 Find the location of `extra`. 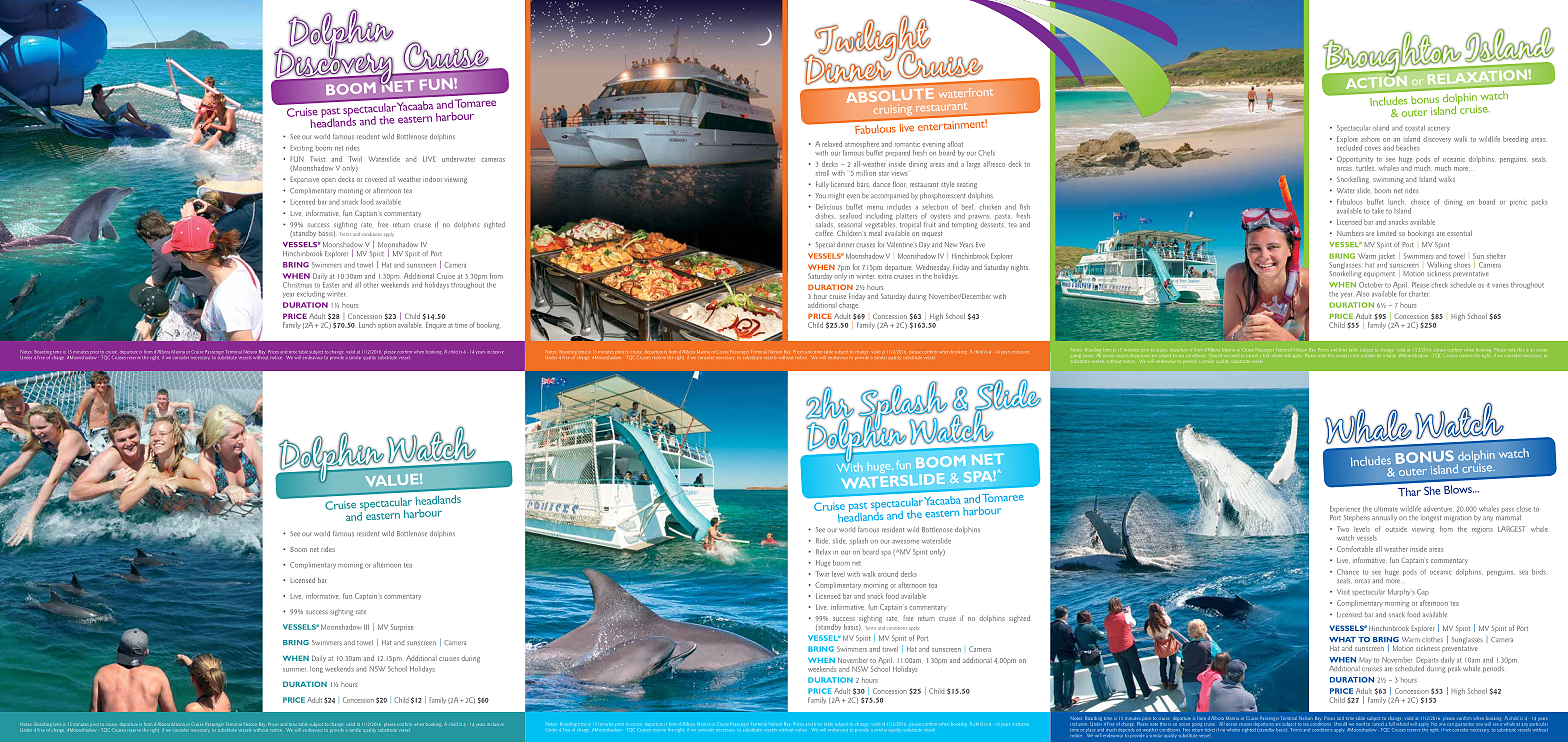

extra is located at coordinates (885, 276).
